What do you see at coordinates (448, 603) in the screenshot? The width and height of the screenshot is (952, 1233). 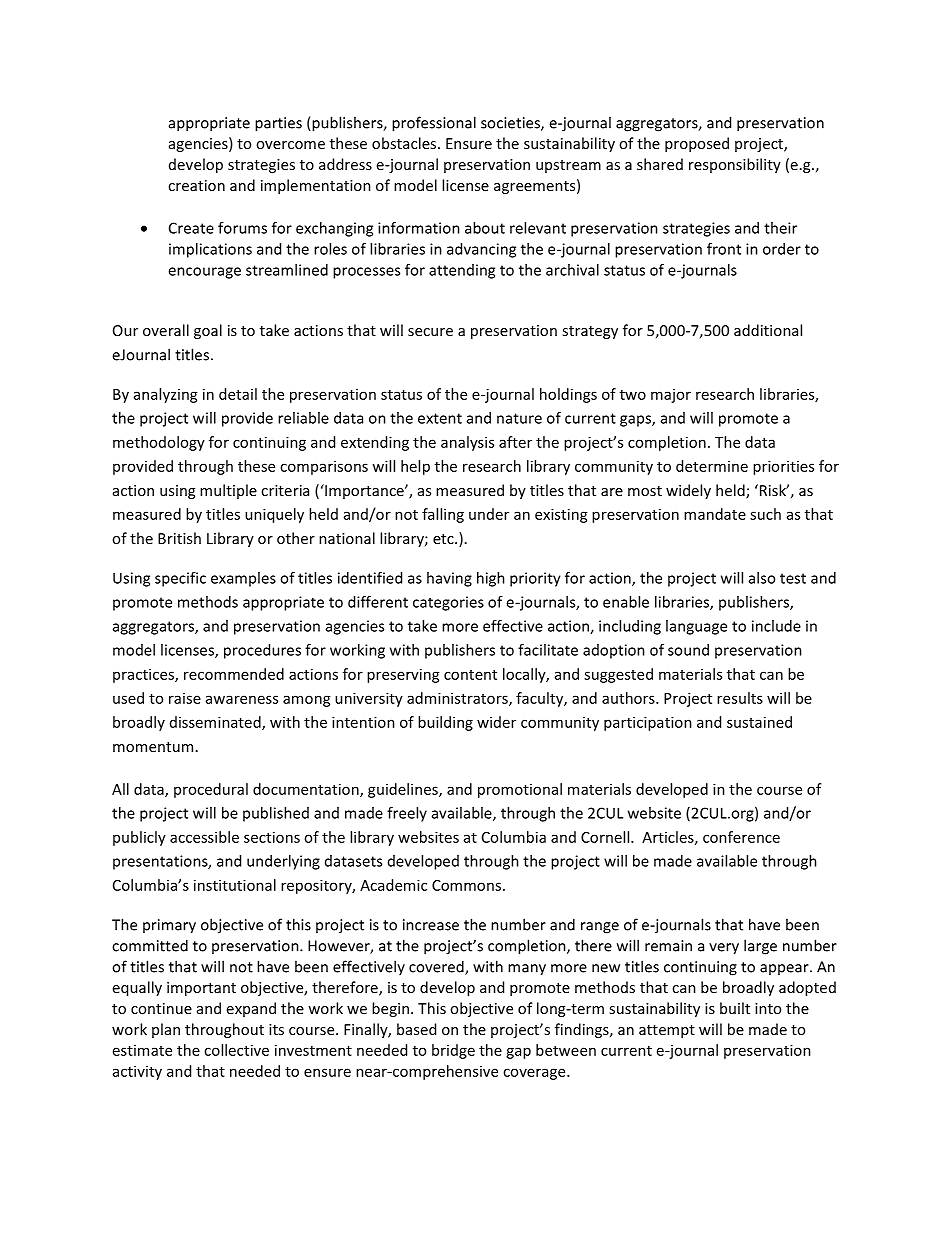 I see `categories` at bounding box center [448, 603].
